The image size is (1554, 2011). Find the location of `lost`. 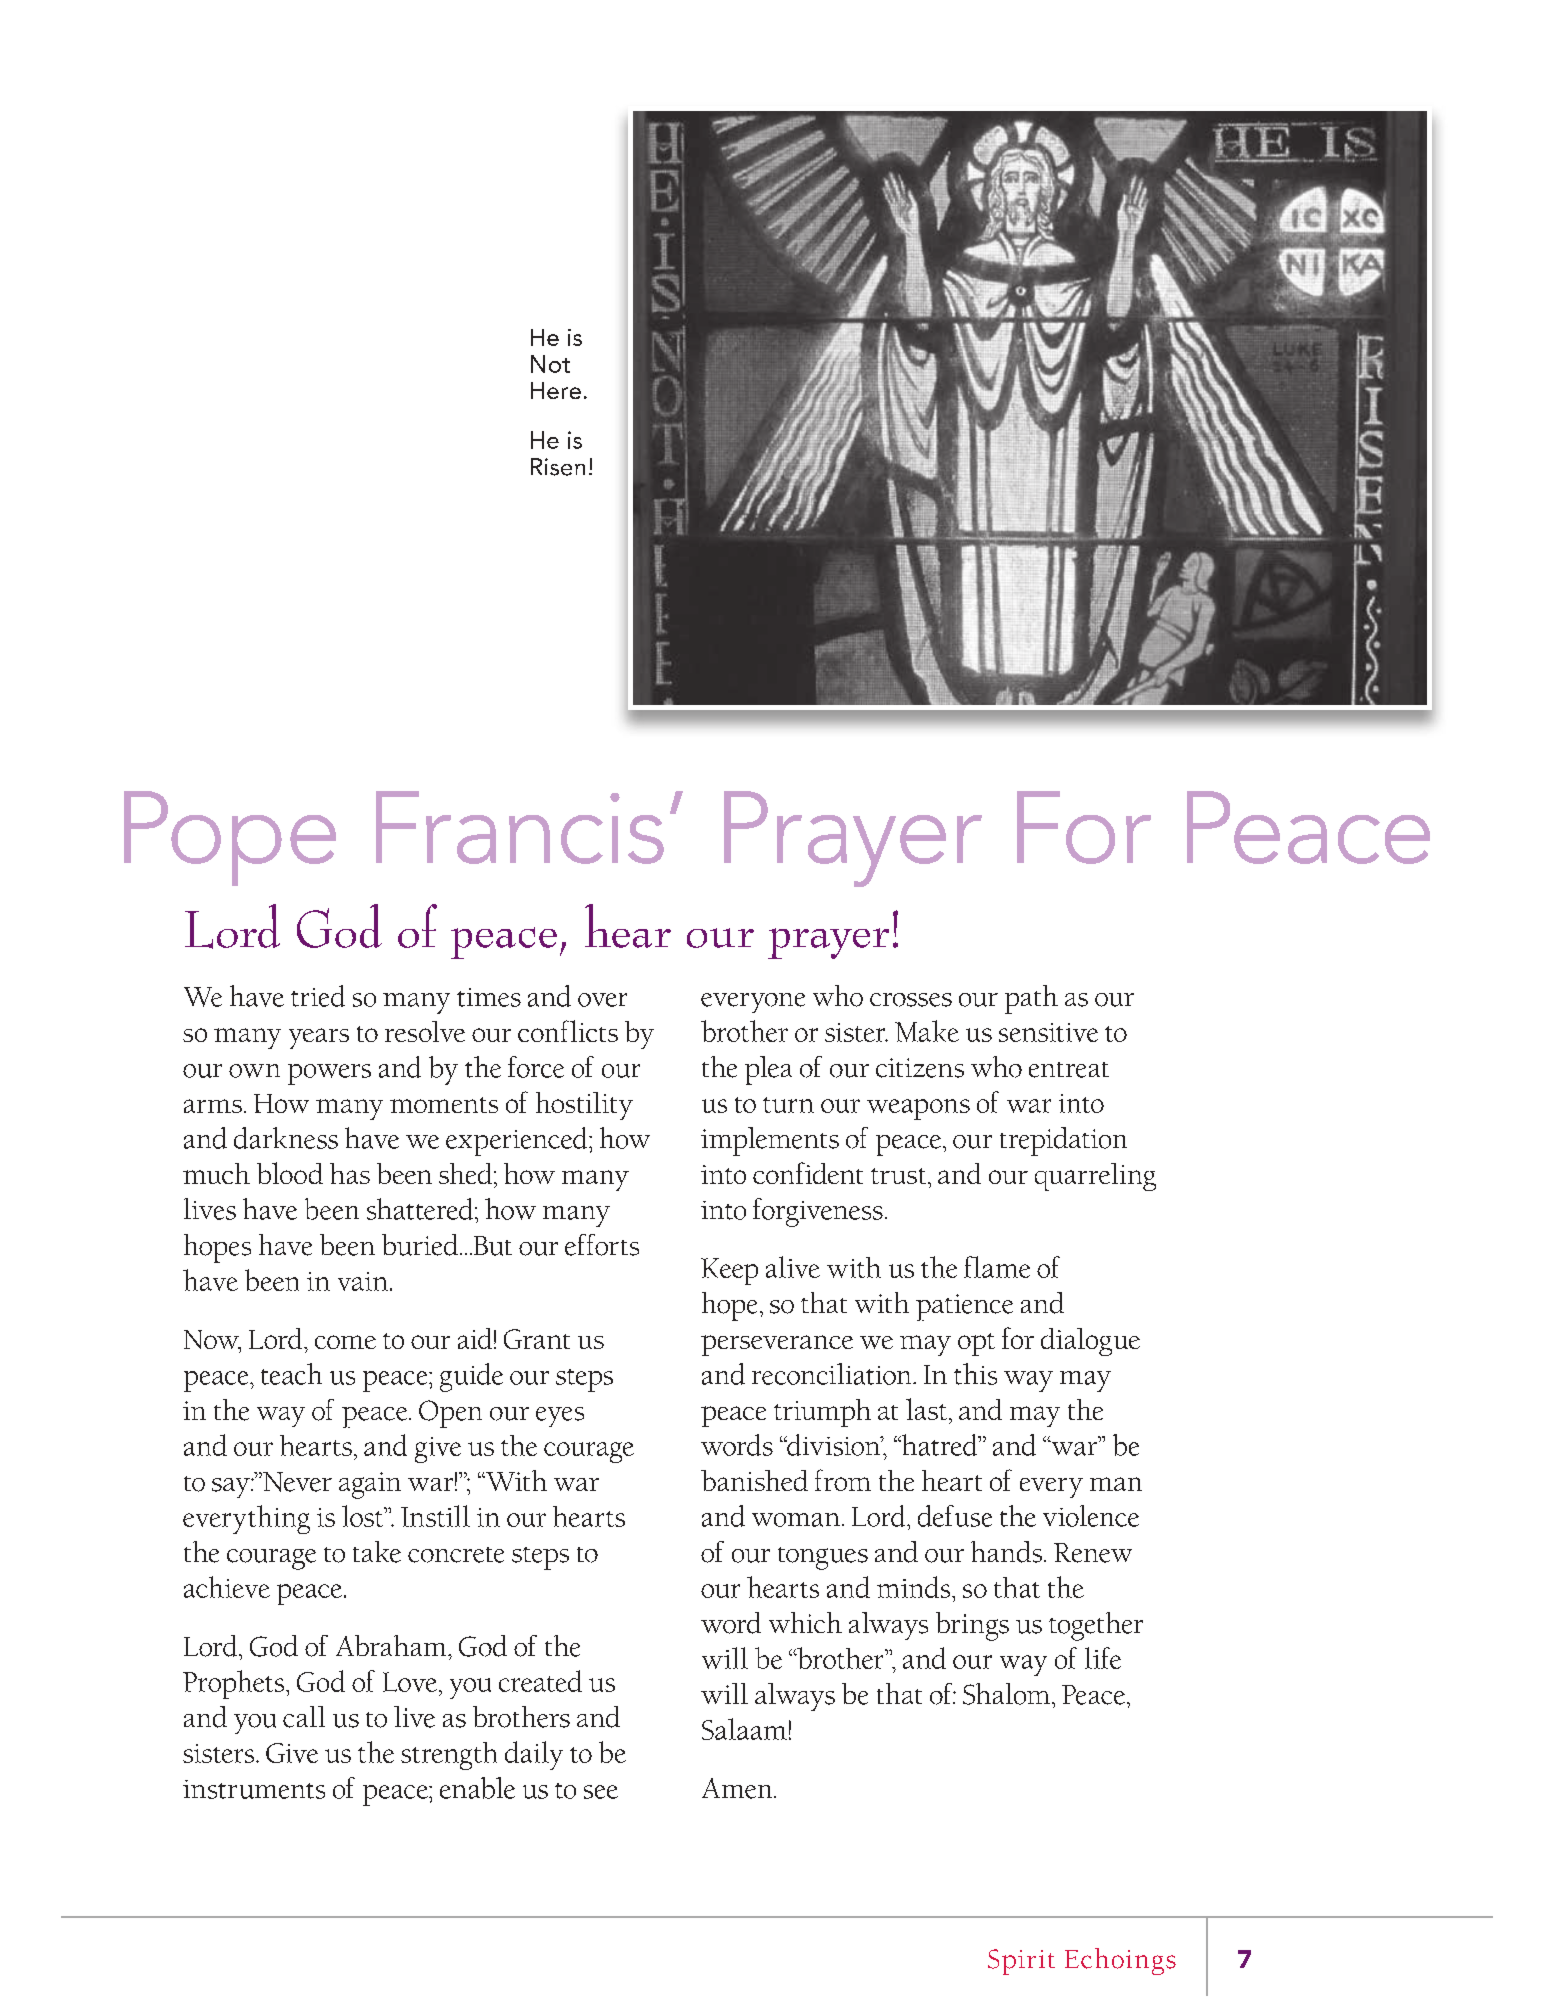

lost is located at coordinates (363, 1516).
